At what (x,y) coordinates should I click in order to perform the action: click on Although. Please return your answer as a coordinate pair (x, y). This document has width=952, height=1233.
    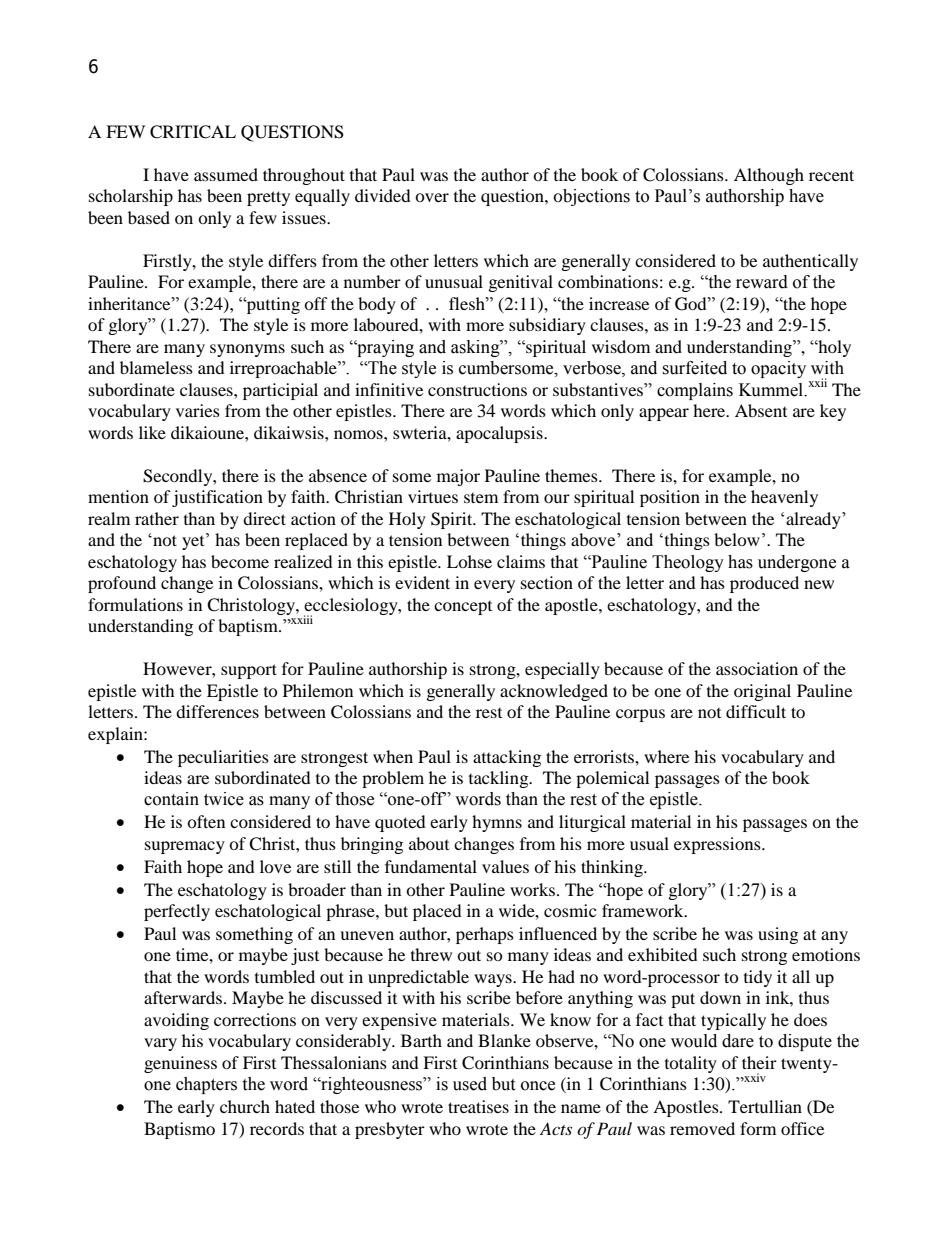
    Looking at the image, I should click on (769, 176).
